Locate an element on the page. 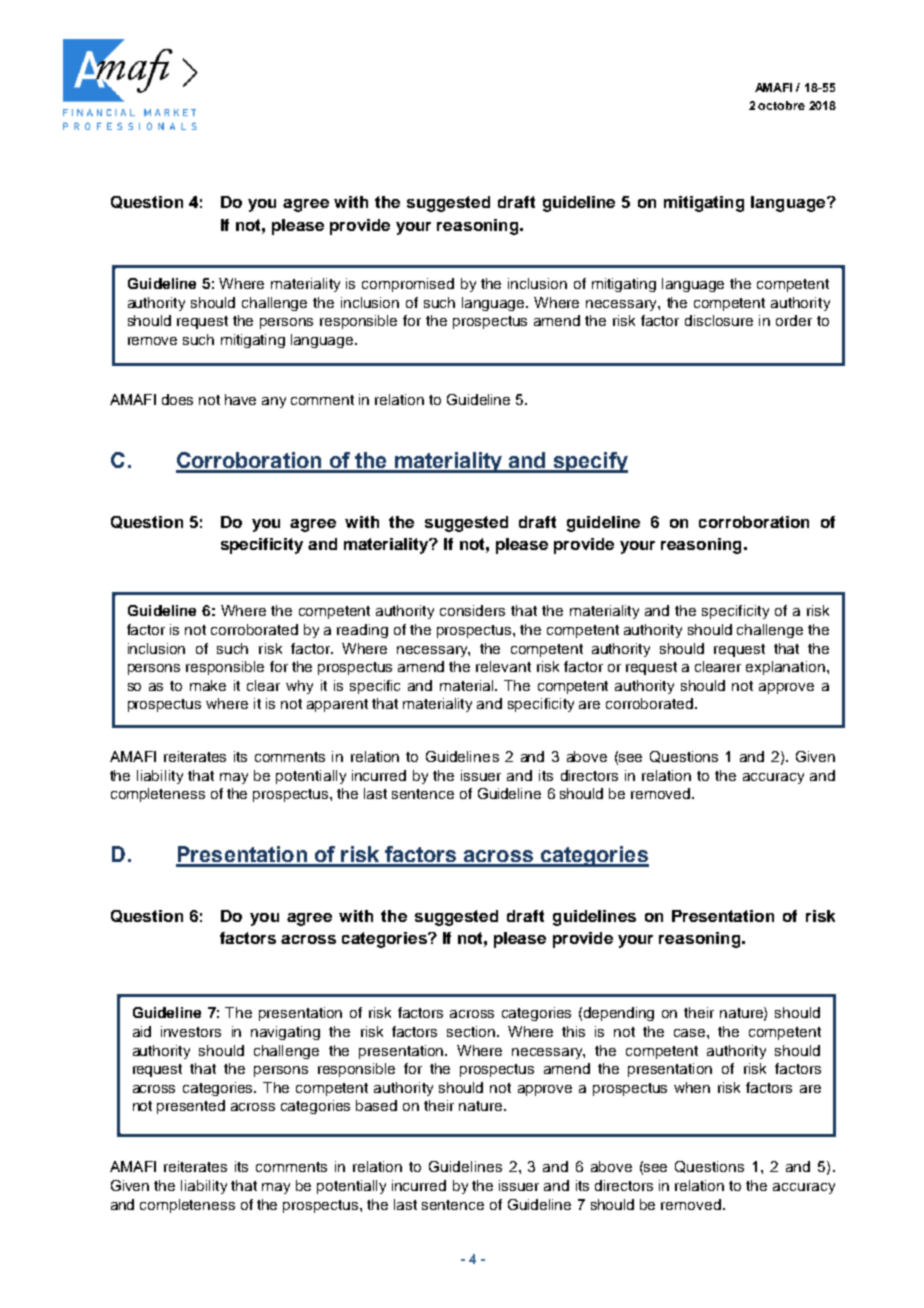  presented is located at coordinates (191, 1107).
